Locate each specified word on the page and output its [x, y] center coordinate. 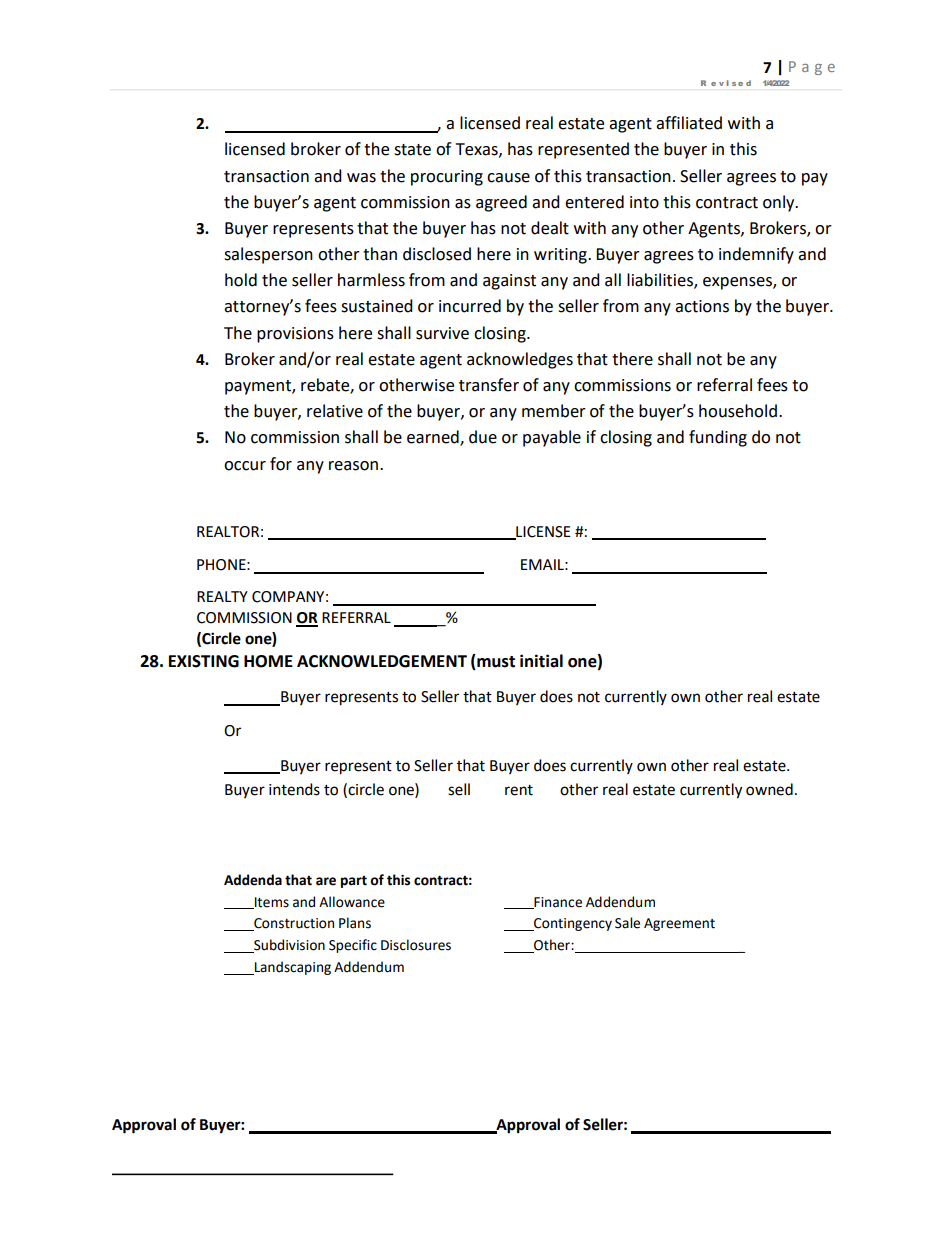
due [483, 437]
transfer [489, 385]
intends [294, 789]
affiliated [689, 123]
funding [718, 438]
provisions [295, 335]
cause [508, 178]
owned [769, 789]
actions [702, 306]
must [495, 661]
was [361, 178]
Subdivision [288, 946]
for [281, 464]
